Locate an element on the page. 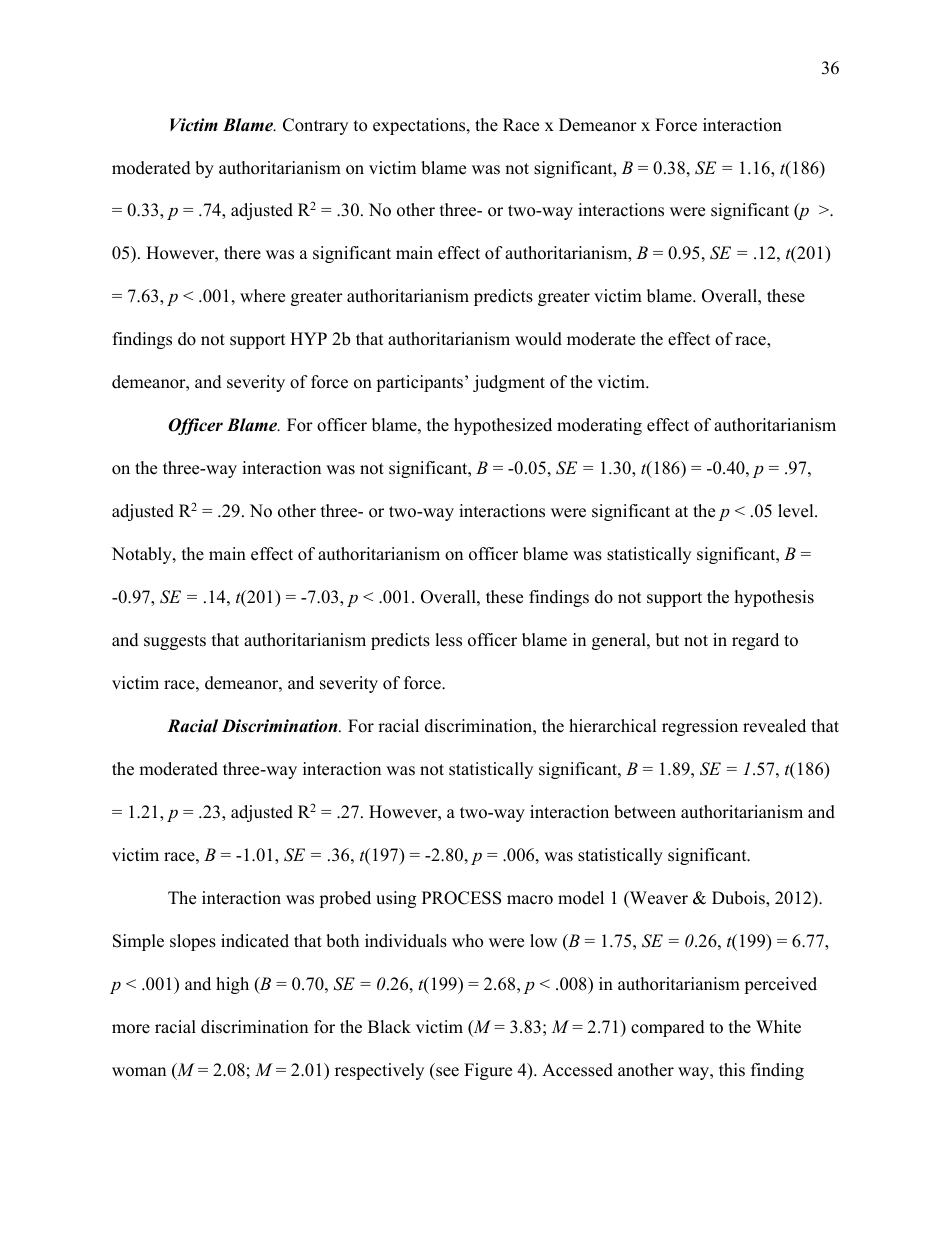 Image resolution: width=952 pixels, height=1233 pixels. hypothesized is located at coordinates (503, 426).
